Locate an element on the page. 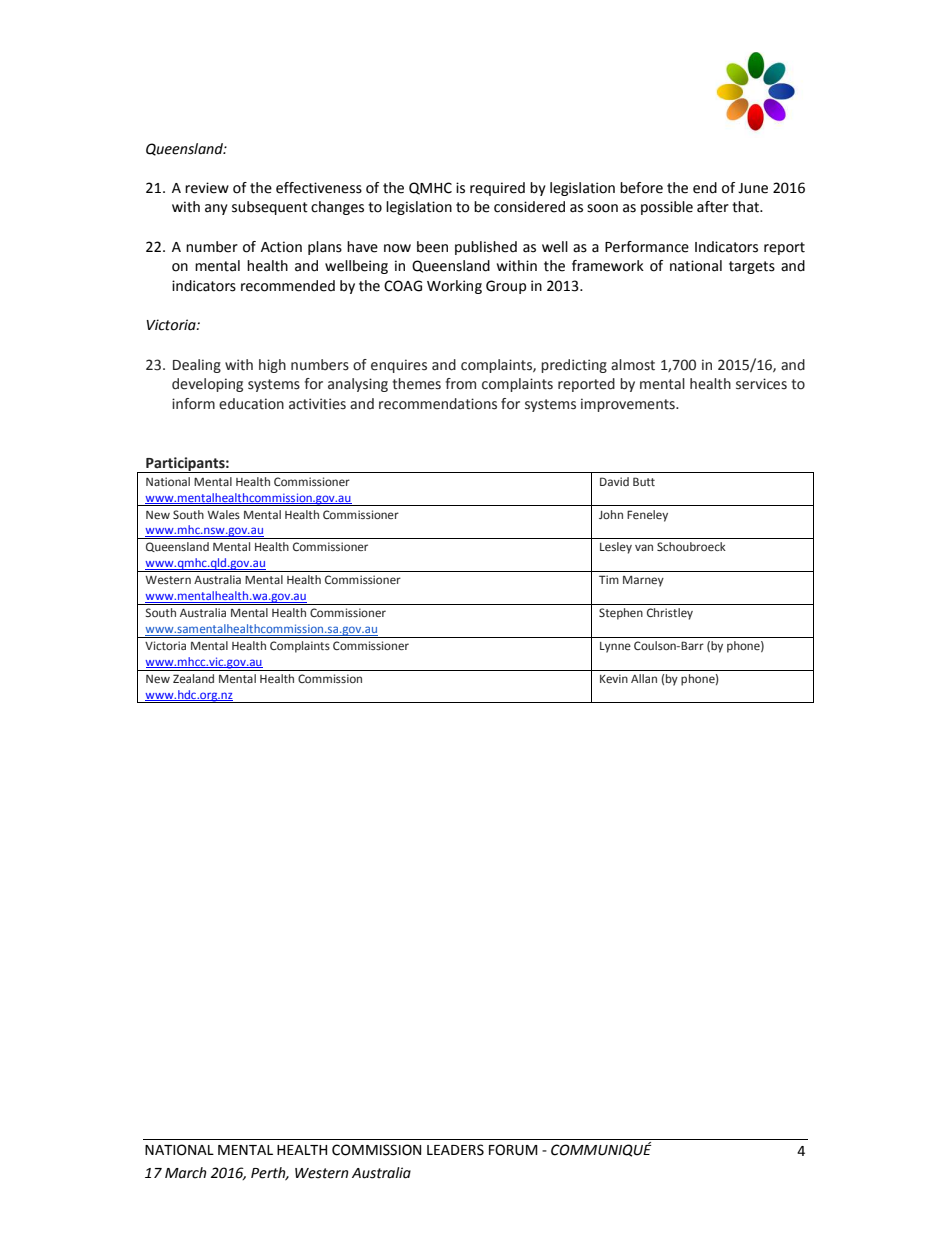 This image has width=952, height=1233. March is located at coordinates (185, 1173).
